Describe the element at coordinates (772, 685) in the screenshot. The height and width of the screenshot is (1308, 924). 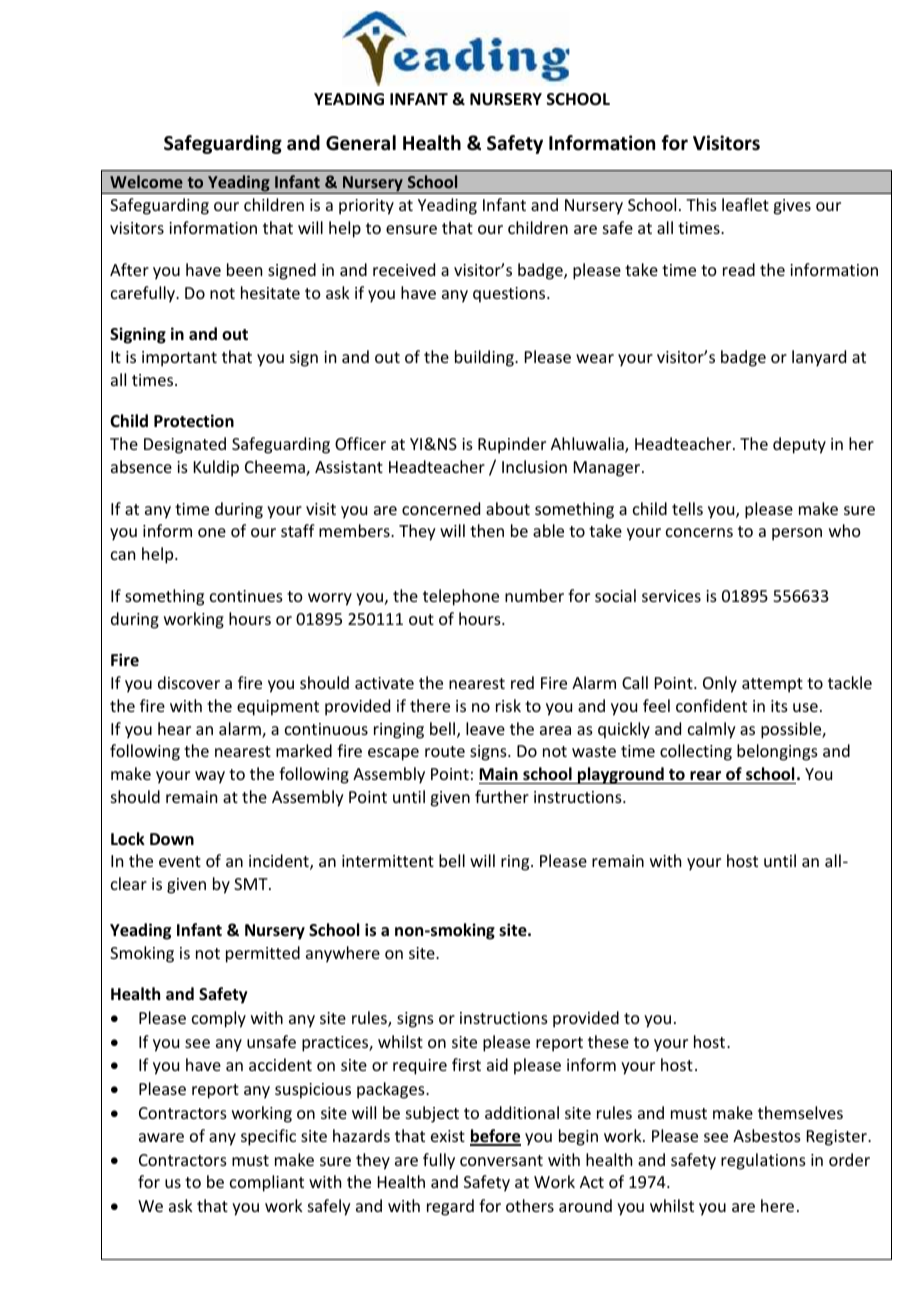
I see `attempt` at that location.
